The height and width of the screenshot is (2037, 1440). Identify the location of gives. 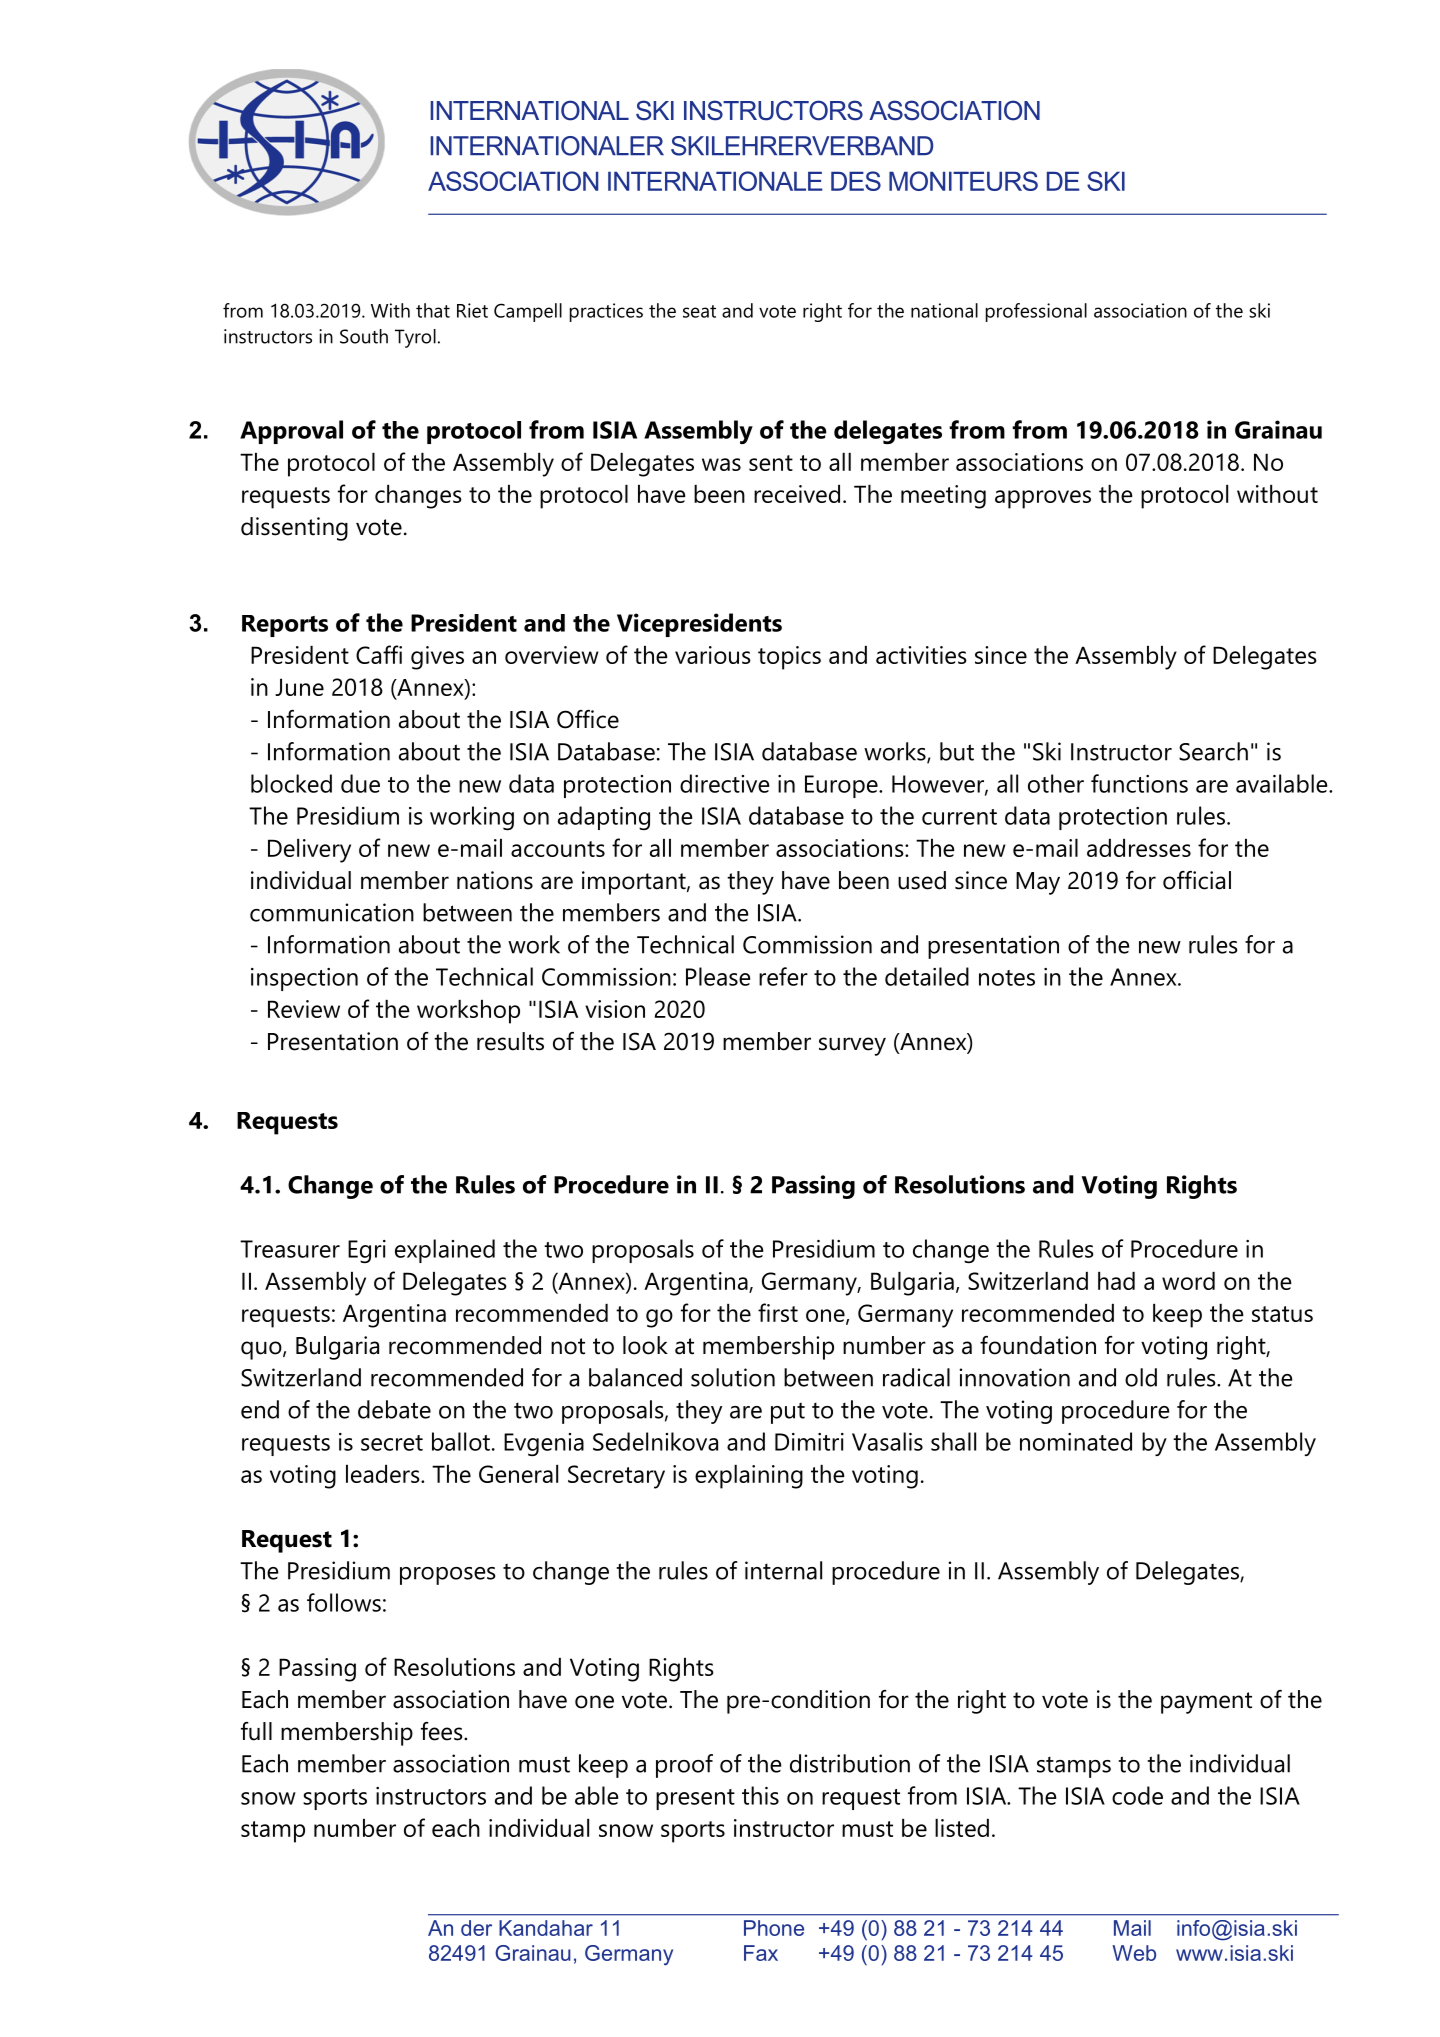
(437, 658).
